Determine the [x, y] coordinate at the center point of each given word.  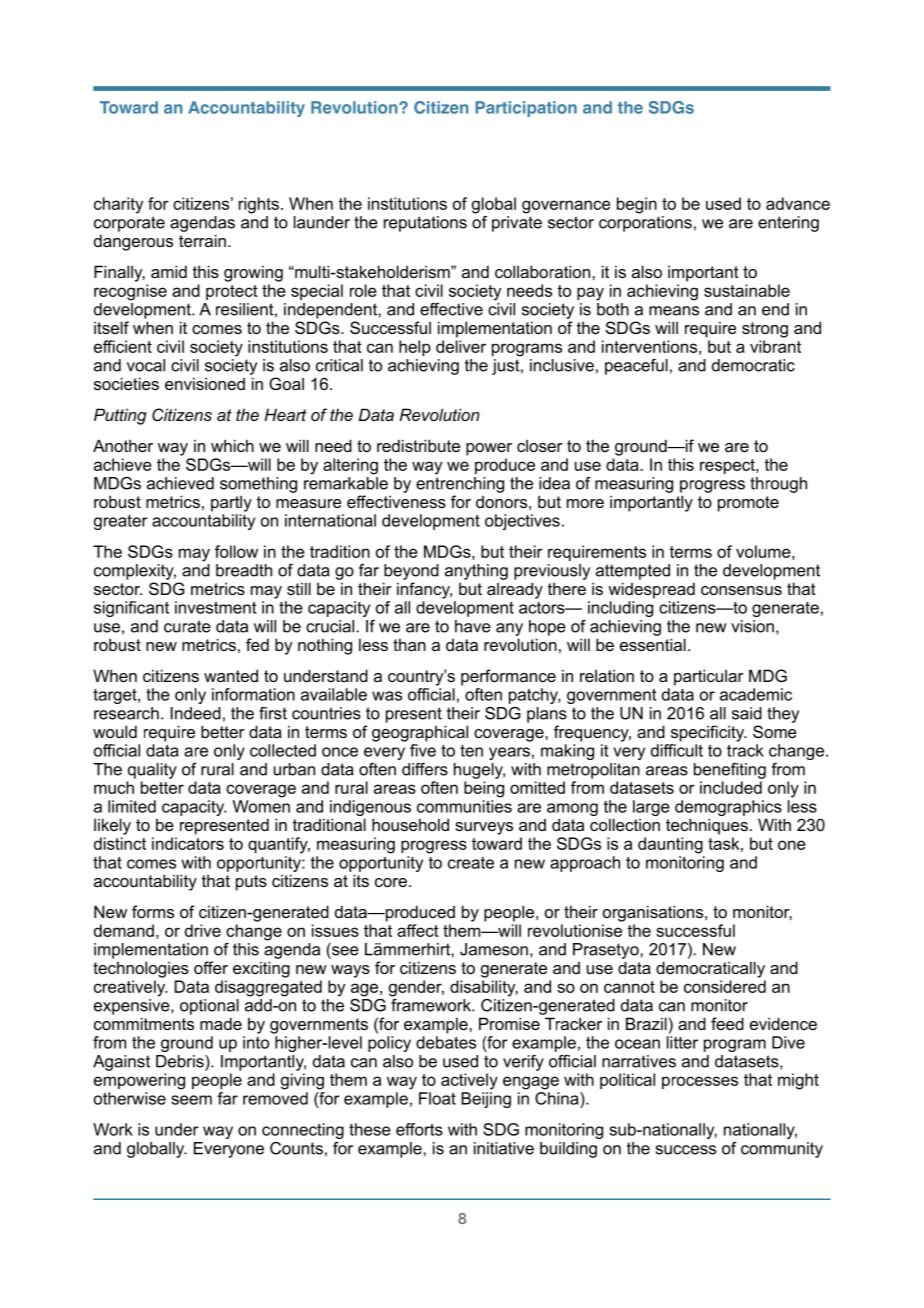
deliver [461, 346]
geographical [420, 733]
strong [765, 330]
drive [203, 930]
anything [476, 572]
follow [236, 551]
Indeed [196, 713]
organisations [654, 913]
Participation [526, 109]
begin [637, 205]
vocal [146, 365]
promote [748, 504]
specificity [709, 733]
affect [418, 930]
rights [259, 205]
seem [191, 1100]
